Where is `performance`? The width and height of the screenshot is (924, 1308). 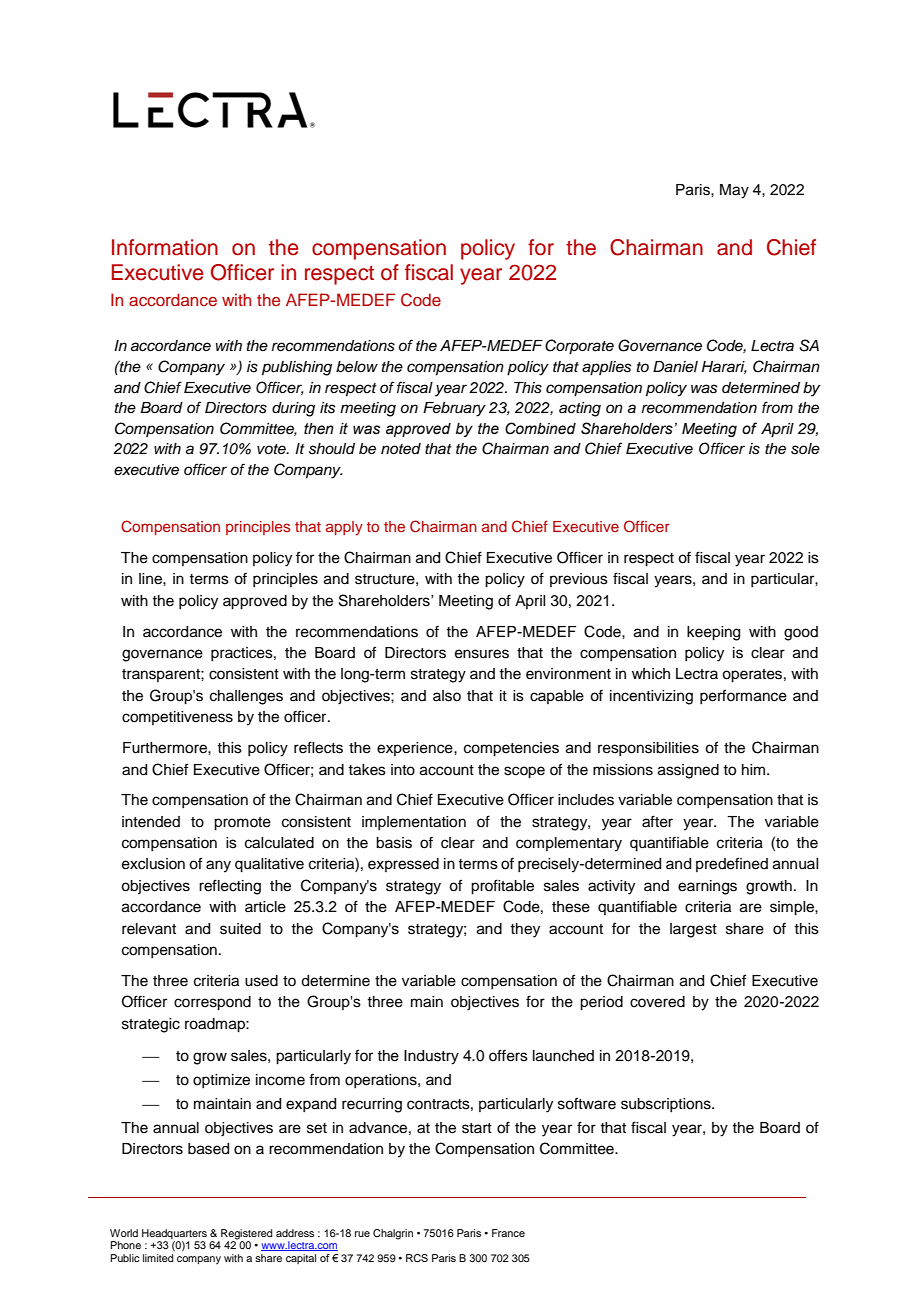
performance is located at coordinates (743, 696).
